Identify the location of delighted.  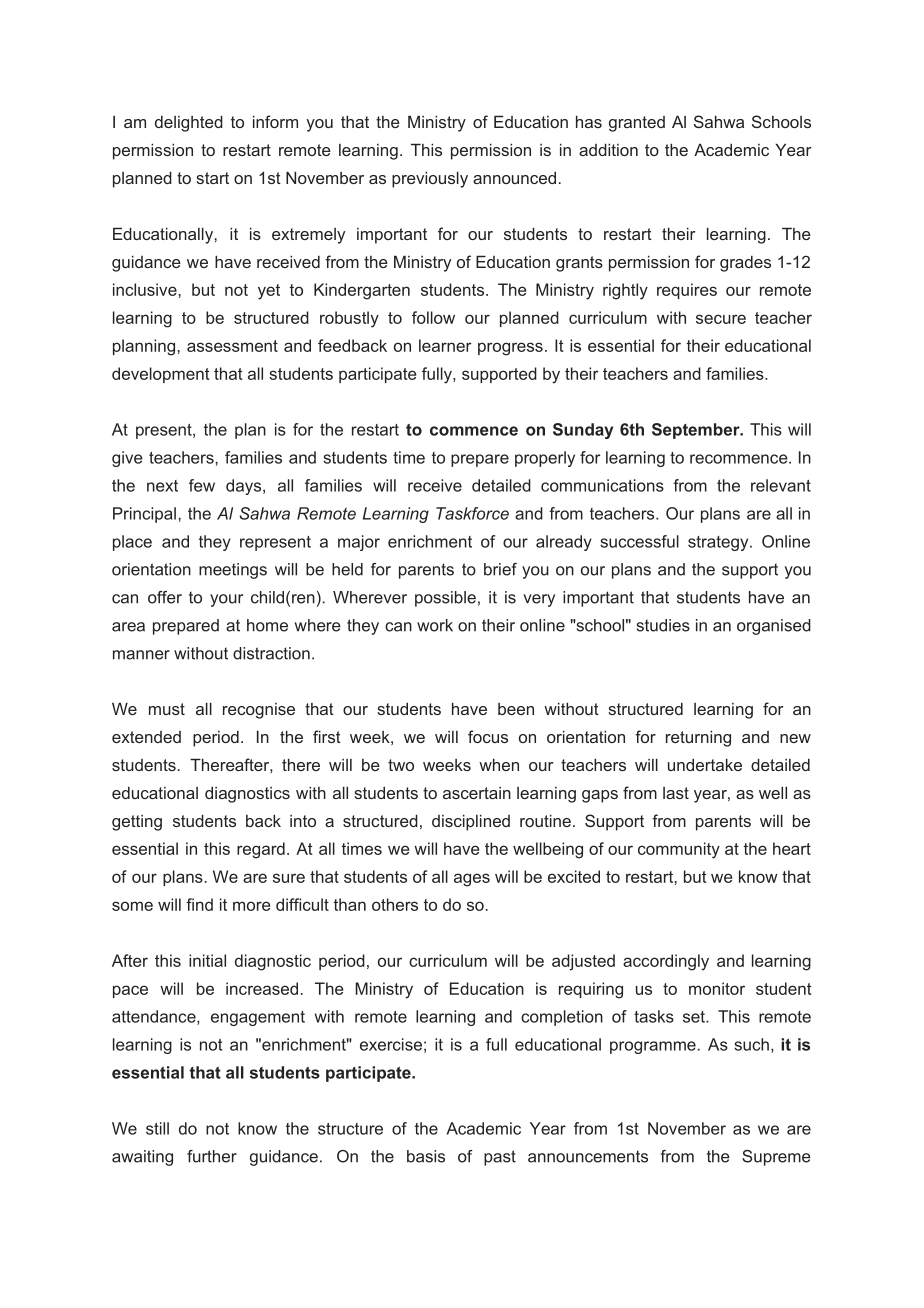
(189, 123).
